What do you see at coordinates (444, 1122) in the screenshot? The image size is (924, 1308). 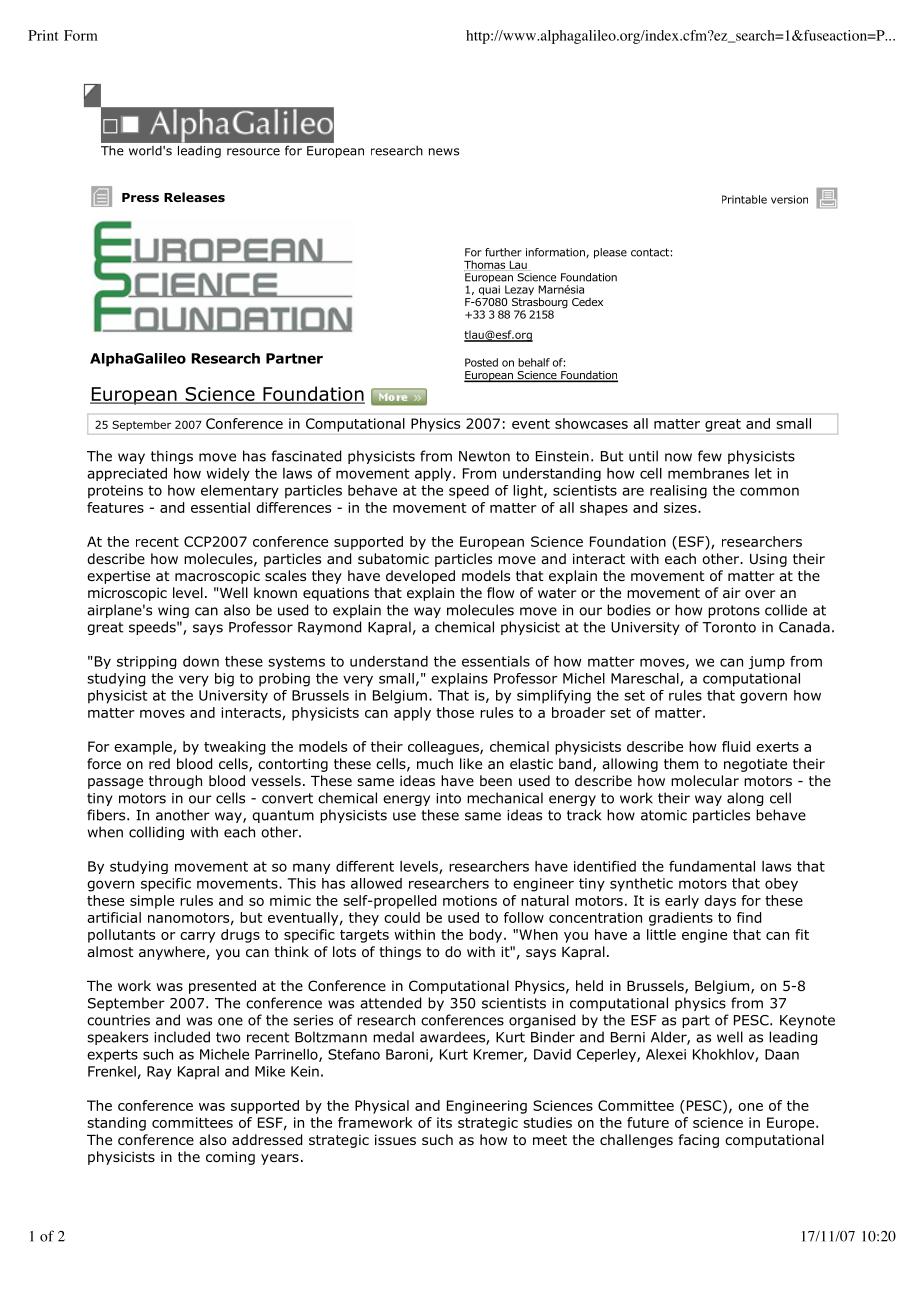 I see `its` at bounding box center [444, 1122].
